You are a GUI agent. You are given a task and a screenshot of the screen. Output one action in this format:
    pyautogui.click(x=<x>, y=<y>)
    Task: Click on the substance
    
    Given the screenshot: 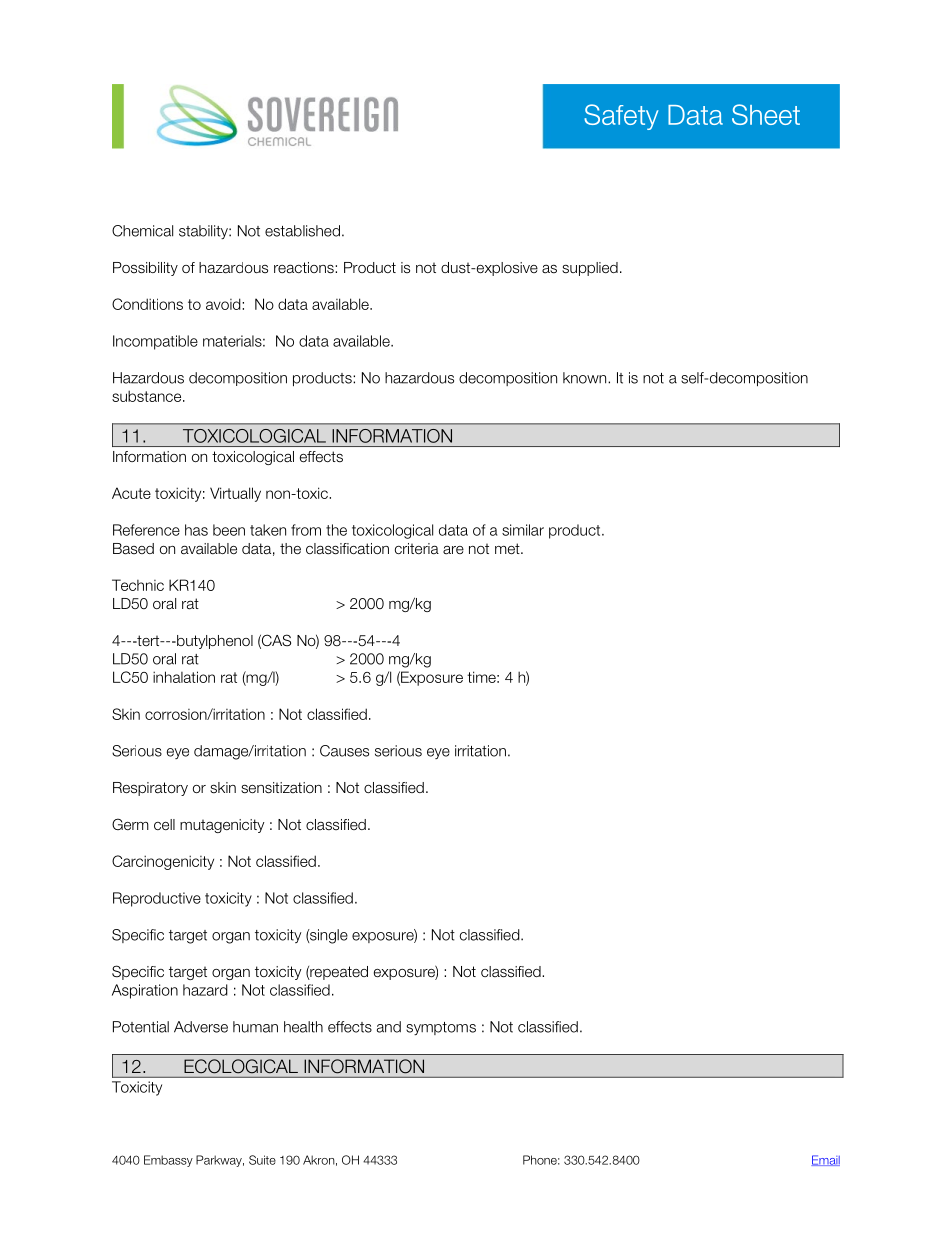 What is the action you would take?
    pyautogui.click(x=148, y=396)
